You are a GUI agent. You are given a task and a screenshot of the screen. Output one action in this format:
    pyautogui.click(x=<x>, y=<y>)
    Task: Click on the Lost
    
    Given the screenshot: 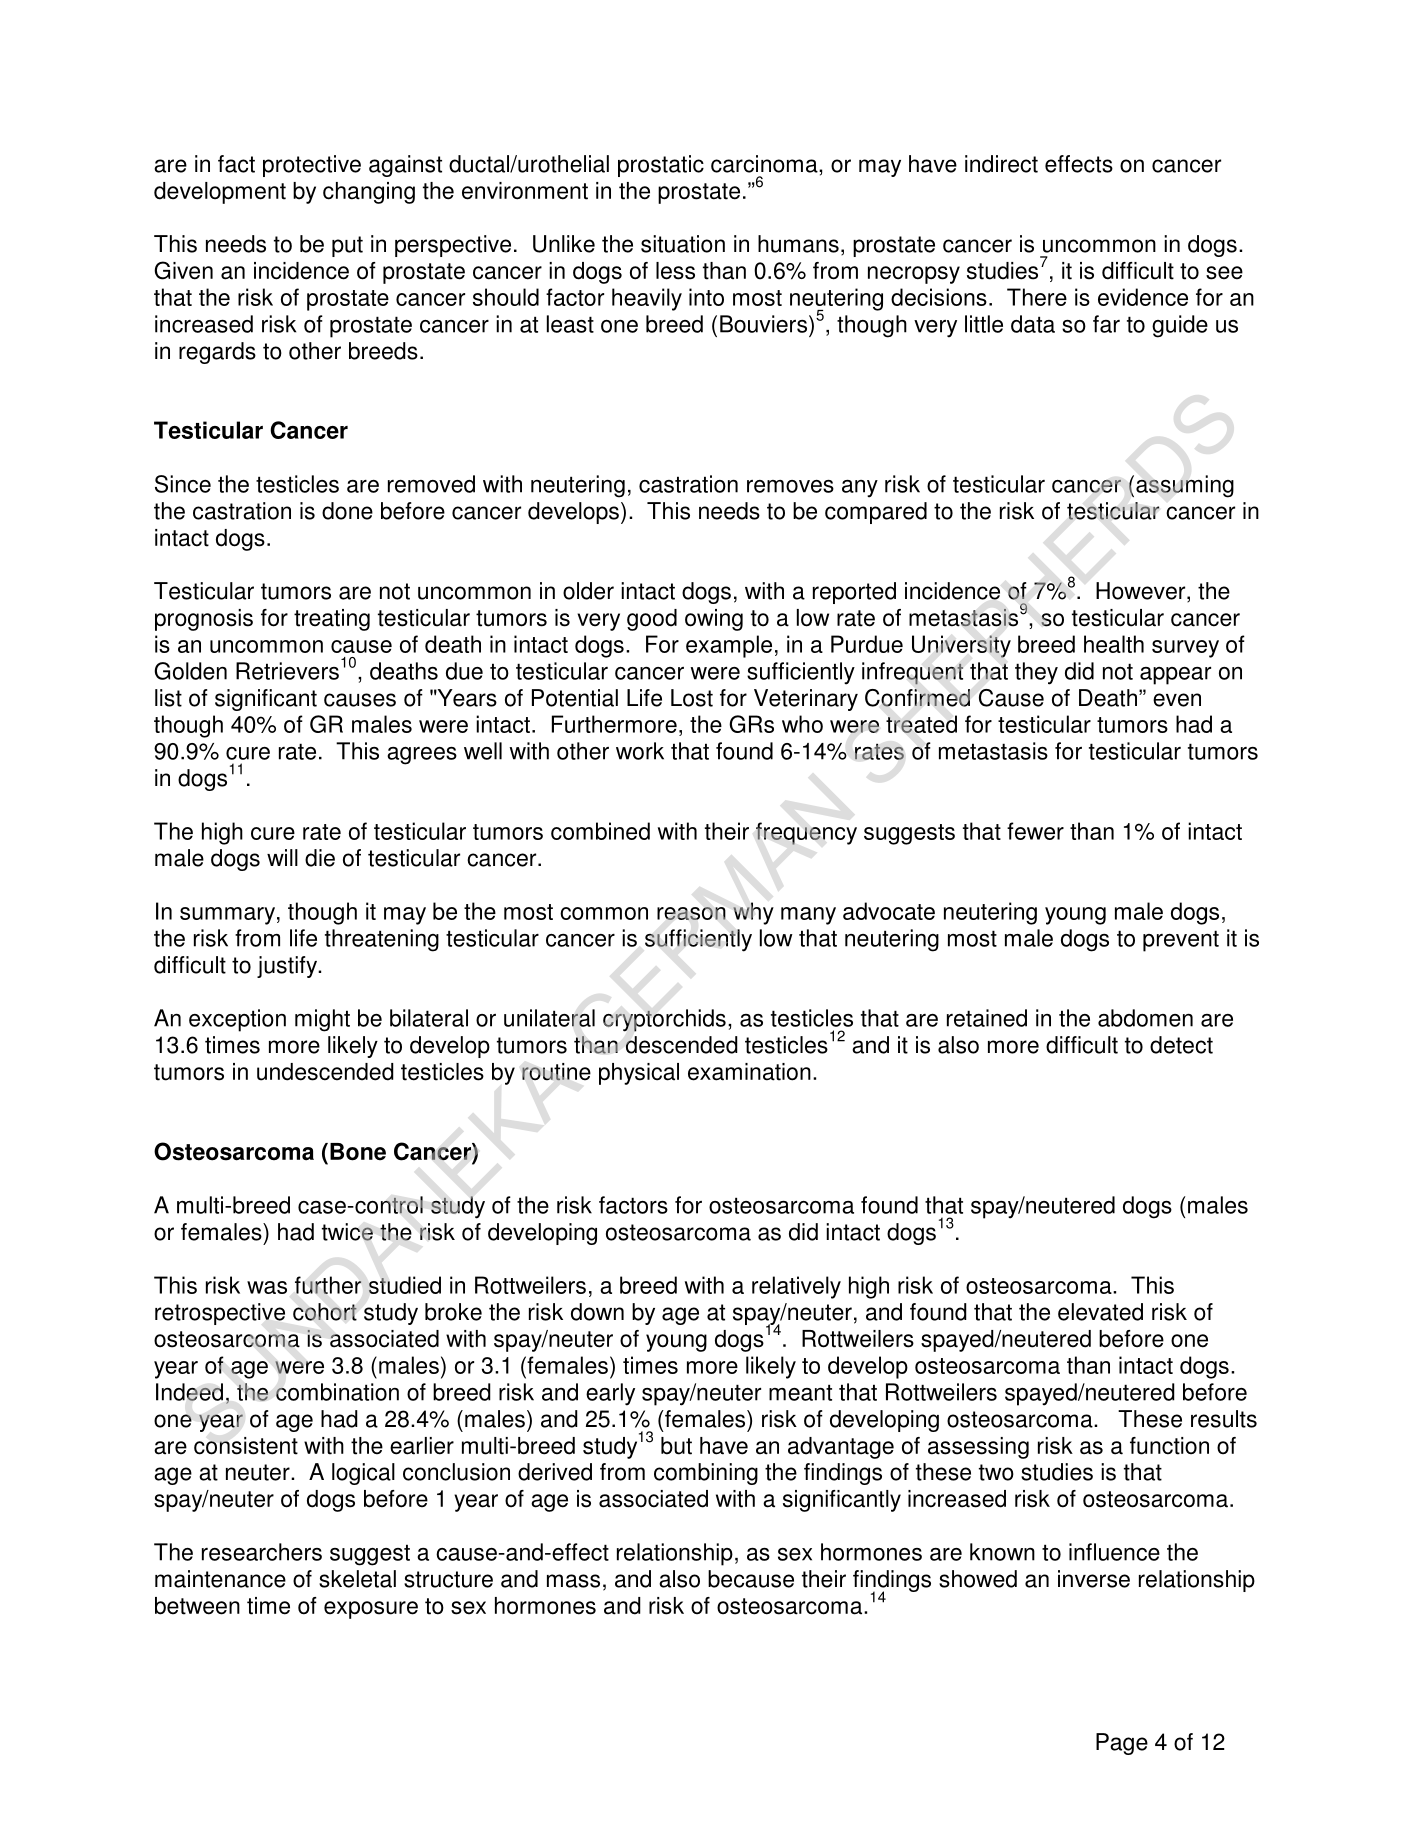 What is the action you would take?
    pyautogui.click(x=692, y=698)
